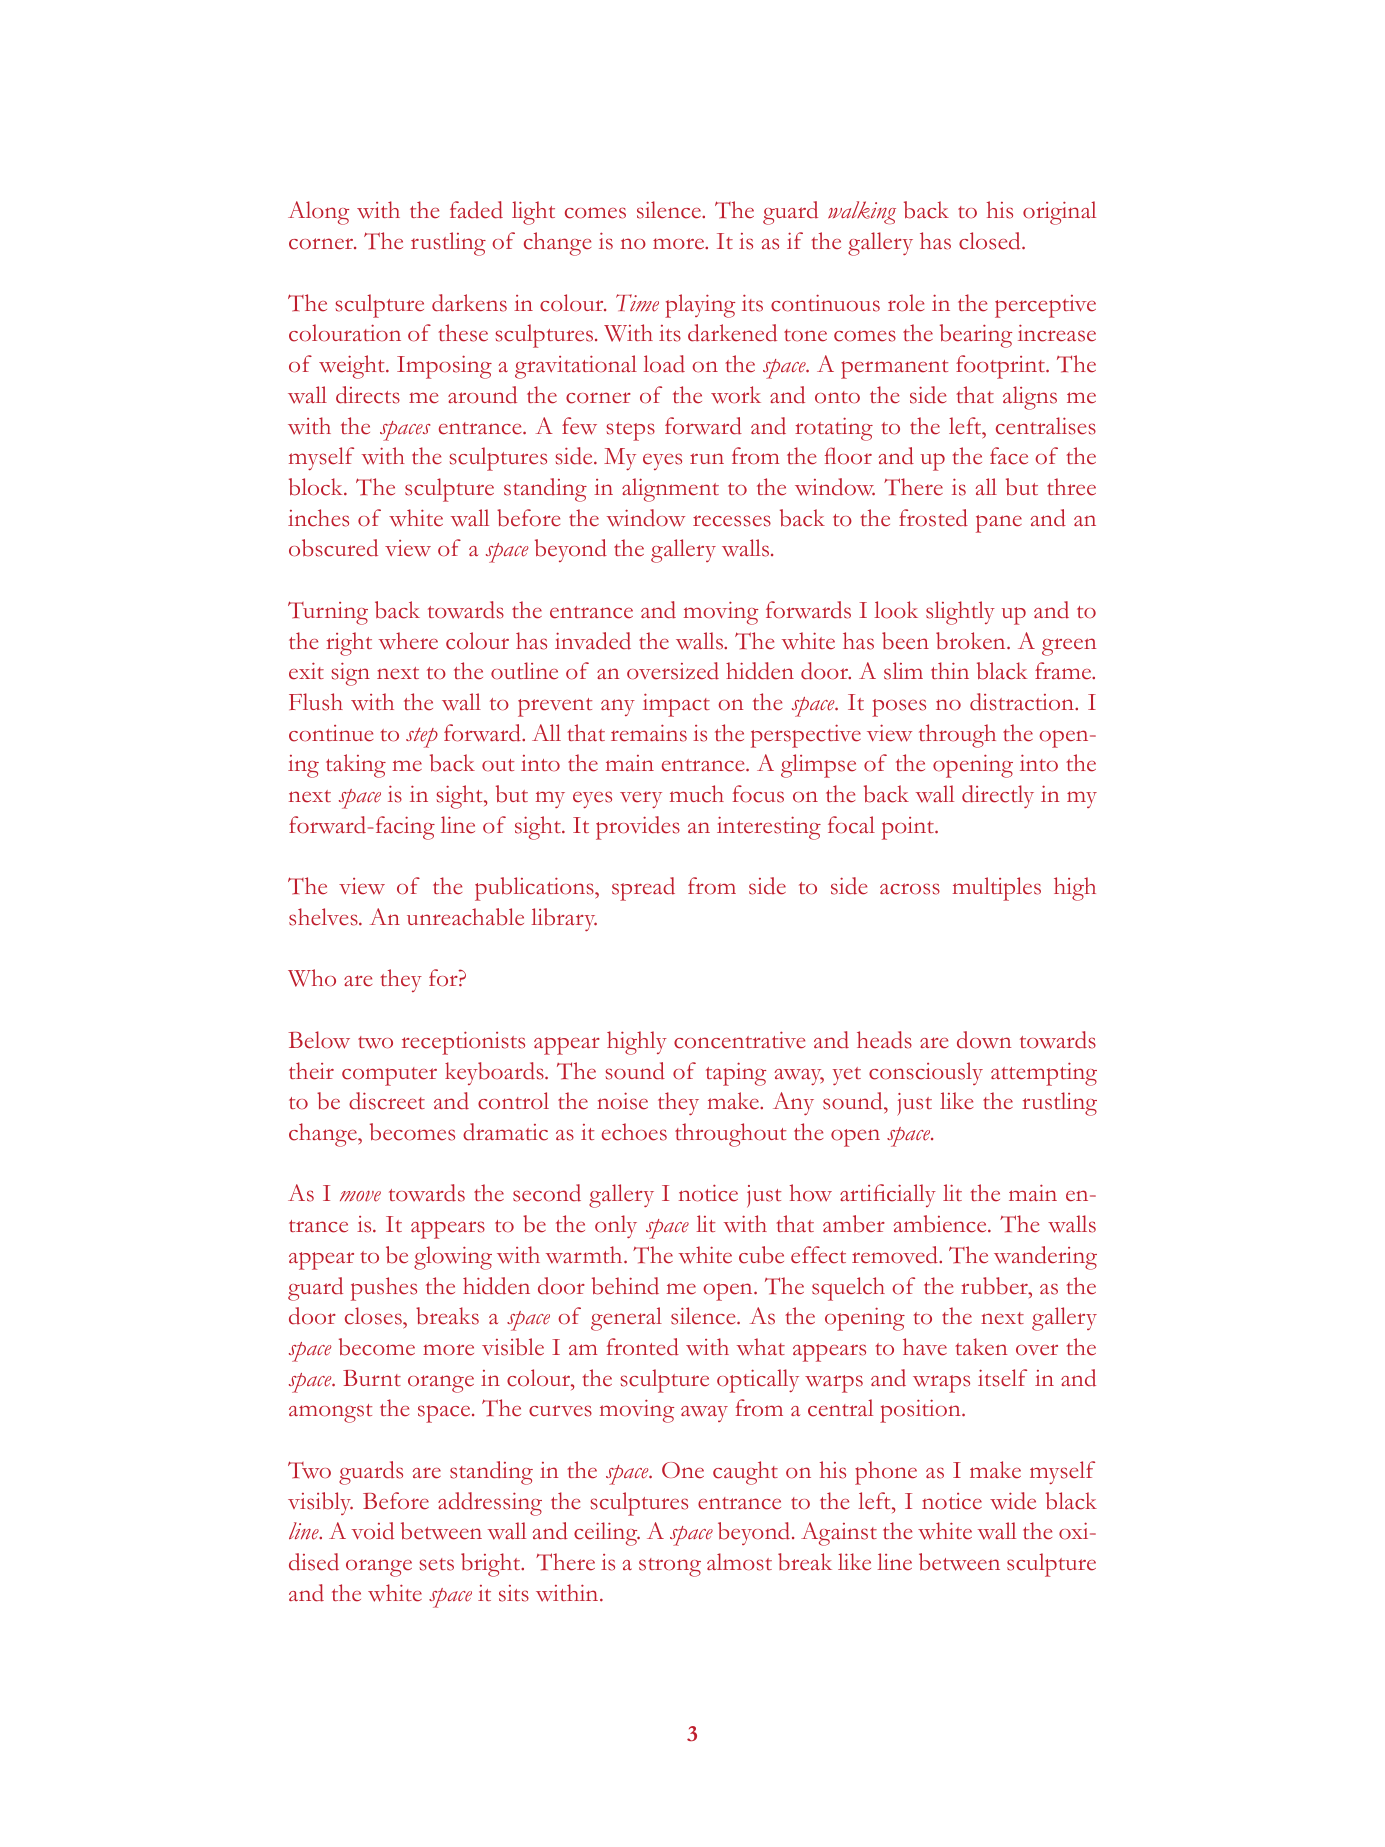  Describe the element at coordinates (700, 306) in the page. I see `playing` at that location.
